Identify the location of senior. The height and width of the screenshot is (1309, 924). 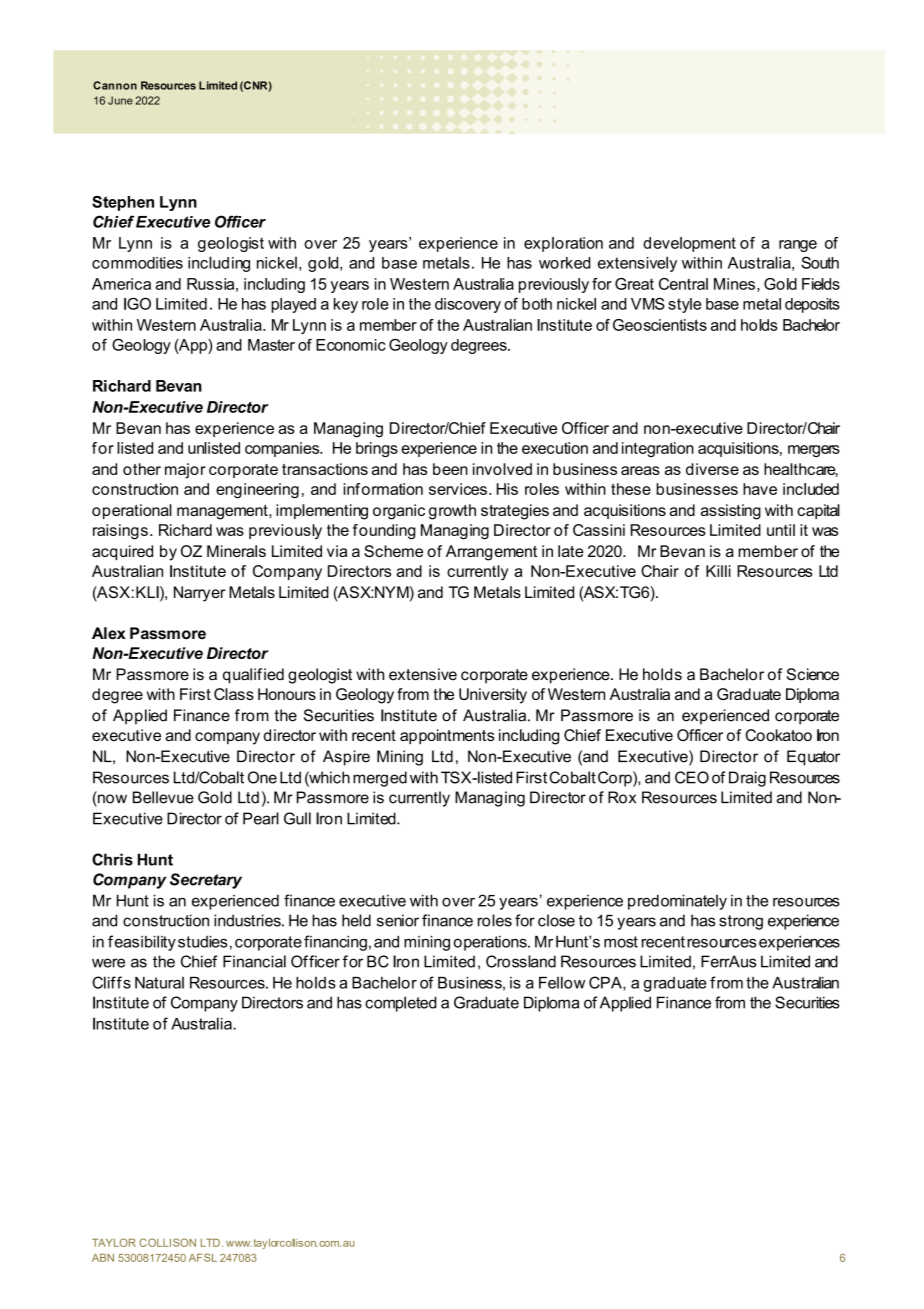
(398, 920).
